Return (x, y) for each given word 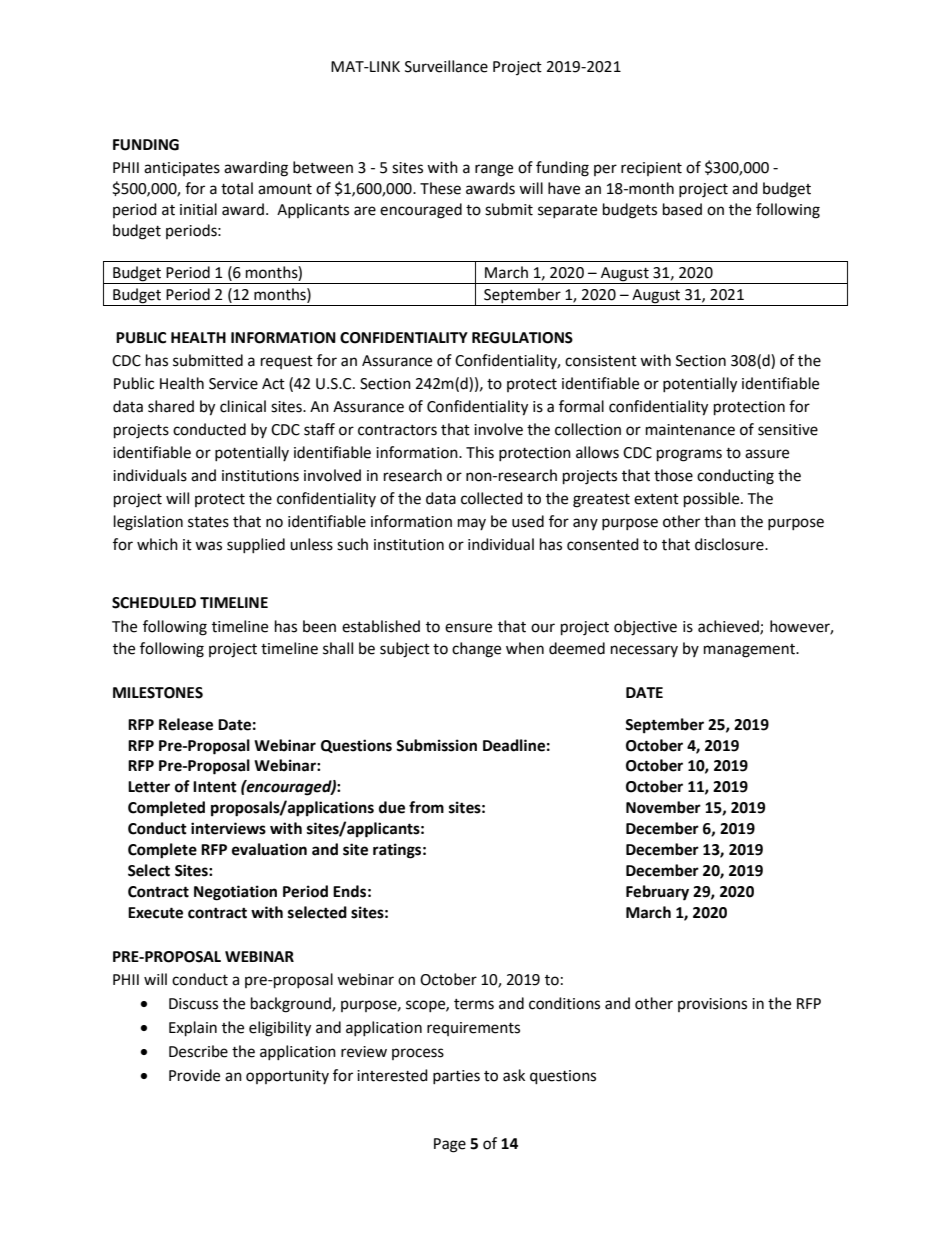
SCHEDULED (154, 603)
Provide (194, 1075)
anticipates (182, 169)
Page (450, 1145)
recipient (651, 169)
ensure (468, 628)
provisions (712, 1005)
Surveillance (446, 66)
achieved (729, 627)
